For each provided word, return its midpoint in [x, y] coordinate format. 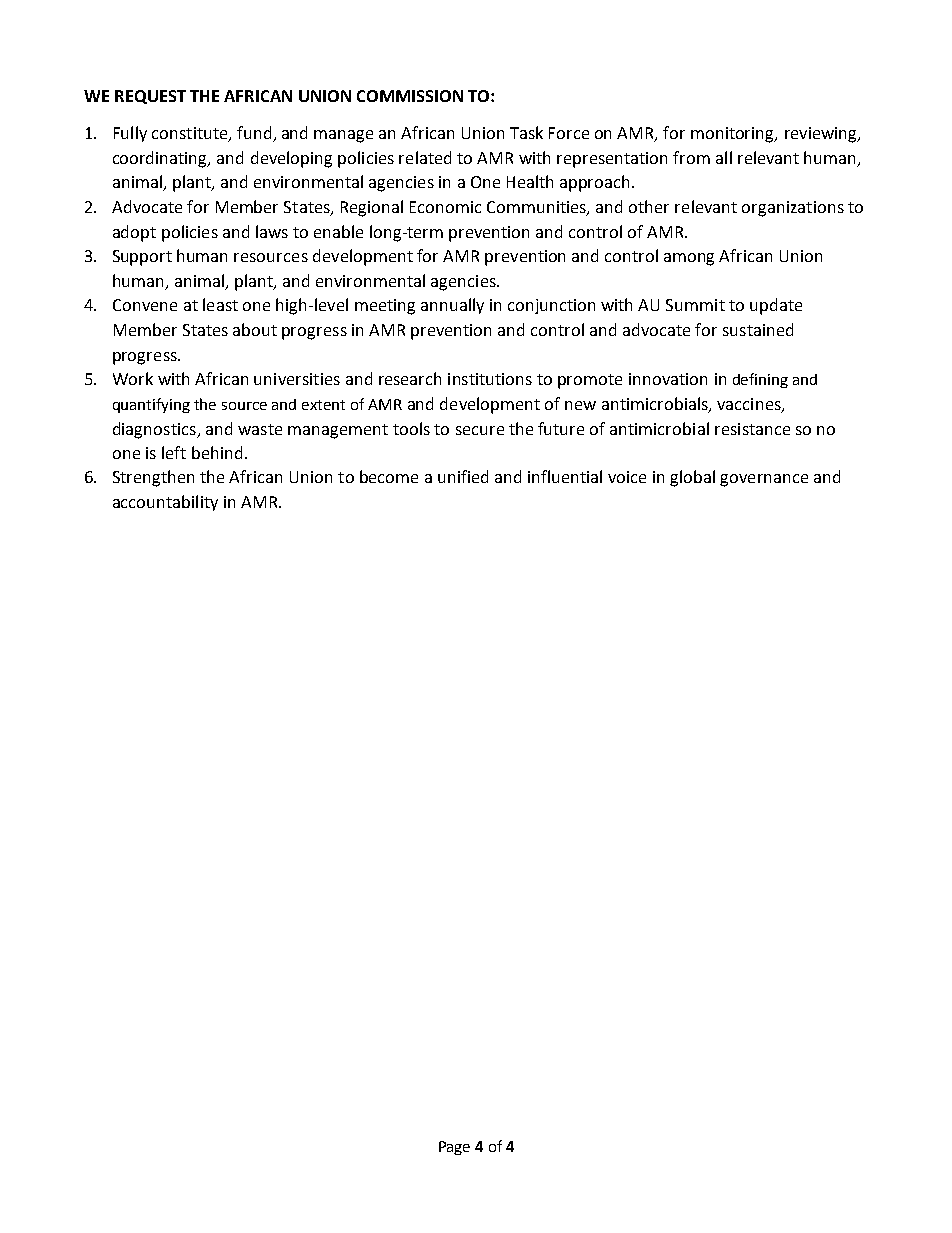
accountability [165, 503]
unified [463, 476]
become [389, 476]
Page [454, 1148]
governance [764, 480]
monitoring [734, 135]
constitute [191, 134]
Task [526, 132]
